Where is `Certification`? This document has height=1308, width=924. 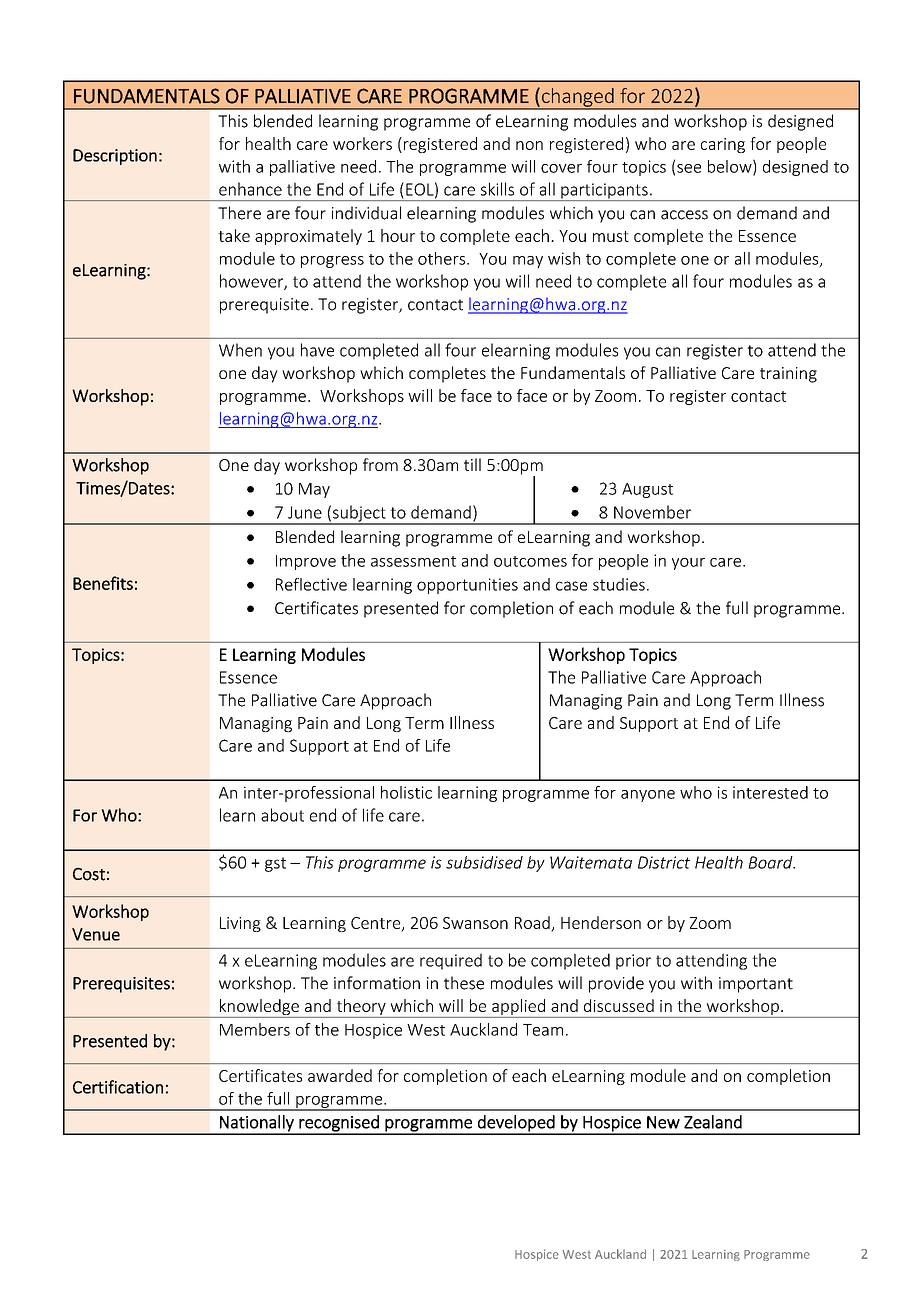 Certification is located at coordinates (118, 1087).
